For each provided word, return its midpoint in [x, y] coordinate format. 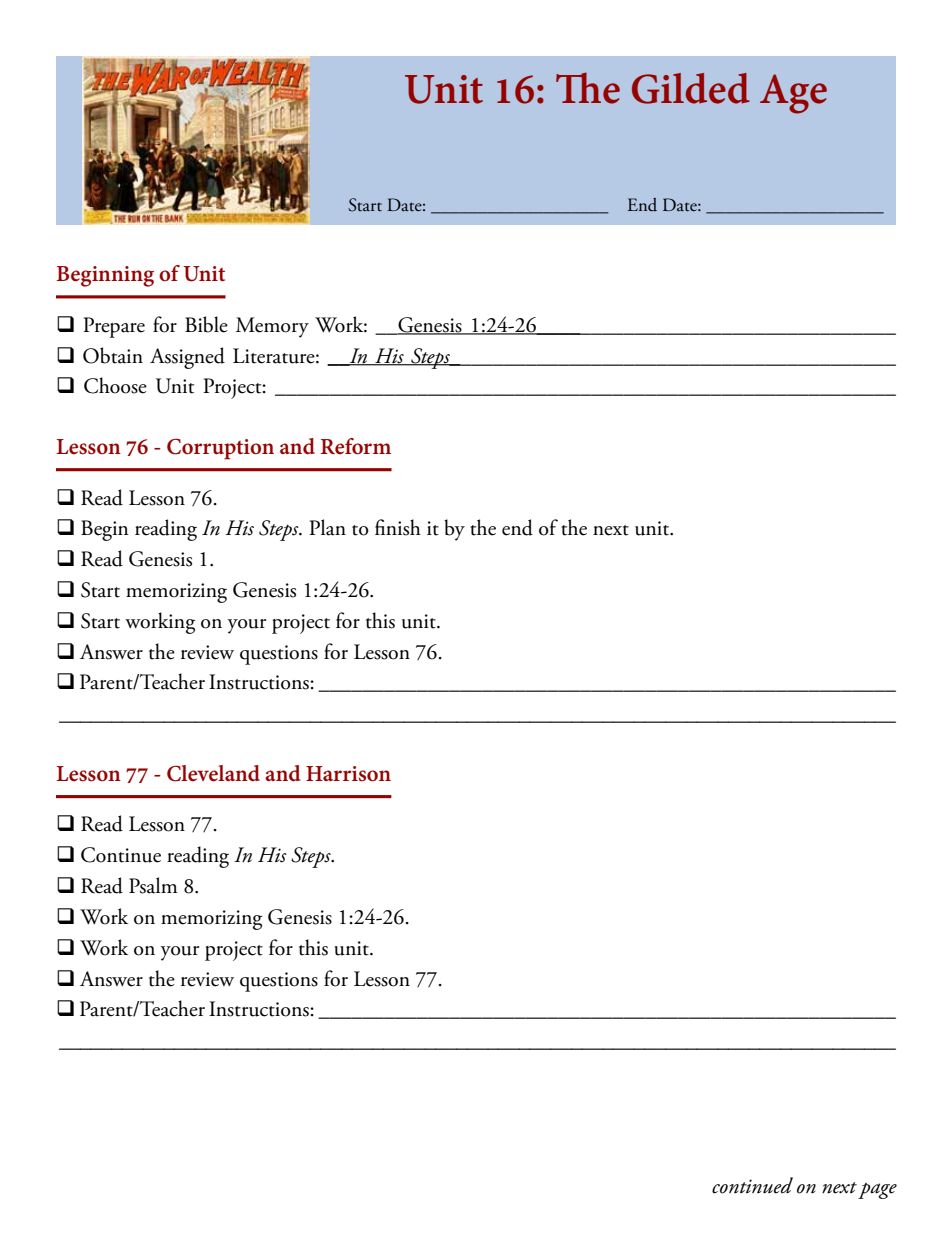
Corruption [220, 449]
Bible [206, 324]
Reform [356, 446]
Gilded [691, 88]
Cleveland [213, 773]
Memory [272, 327]
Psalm [153, 885]
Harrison [348, 774]
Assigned [187, 358]
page [877, 1191]
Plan [327, 527]
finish [398, 527]
